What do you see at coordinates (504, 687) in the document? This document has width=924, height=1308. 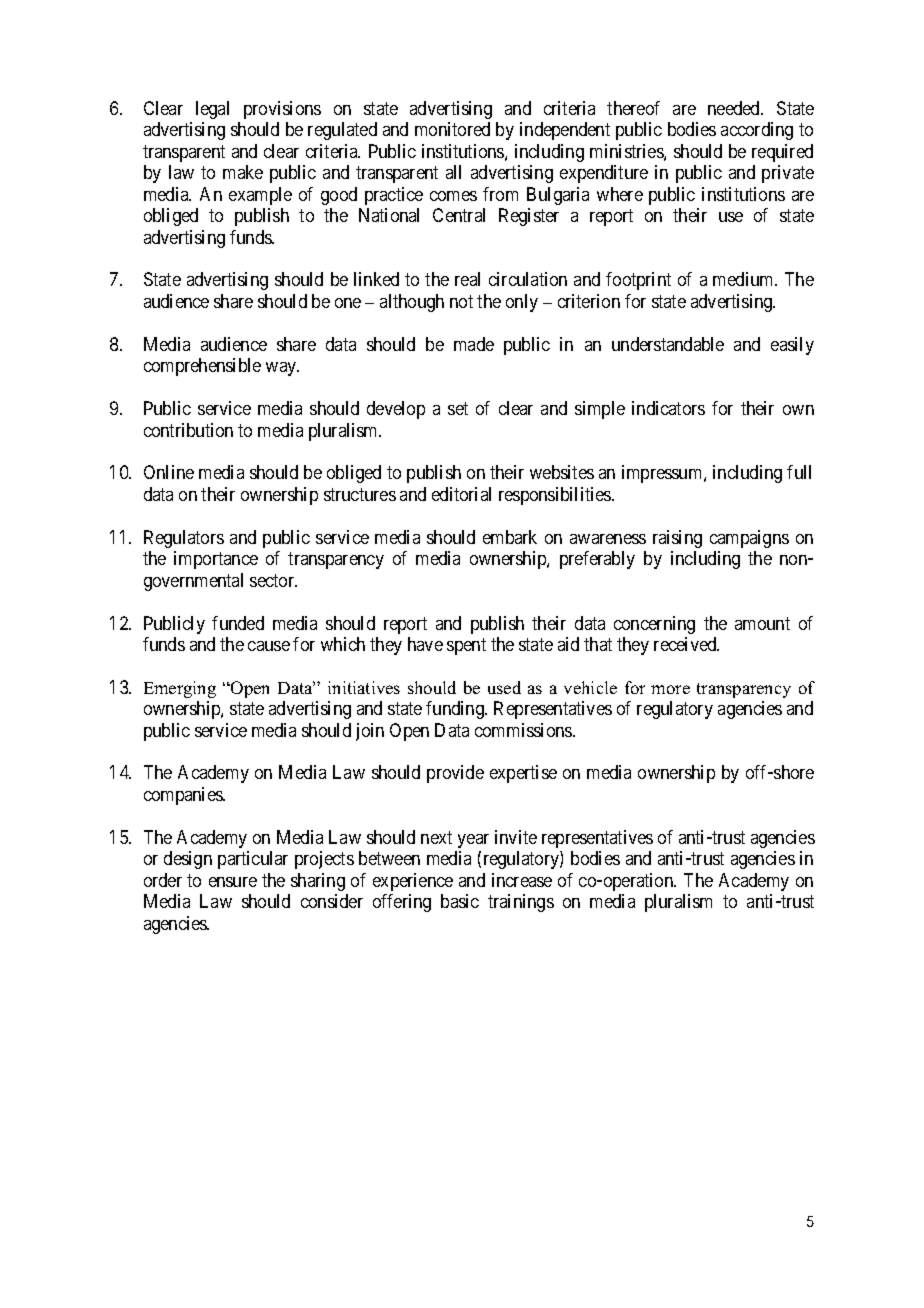 I see `used` at bounding box center [504, 687].
